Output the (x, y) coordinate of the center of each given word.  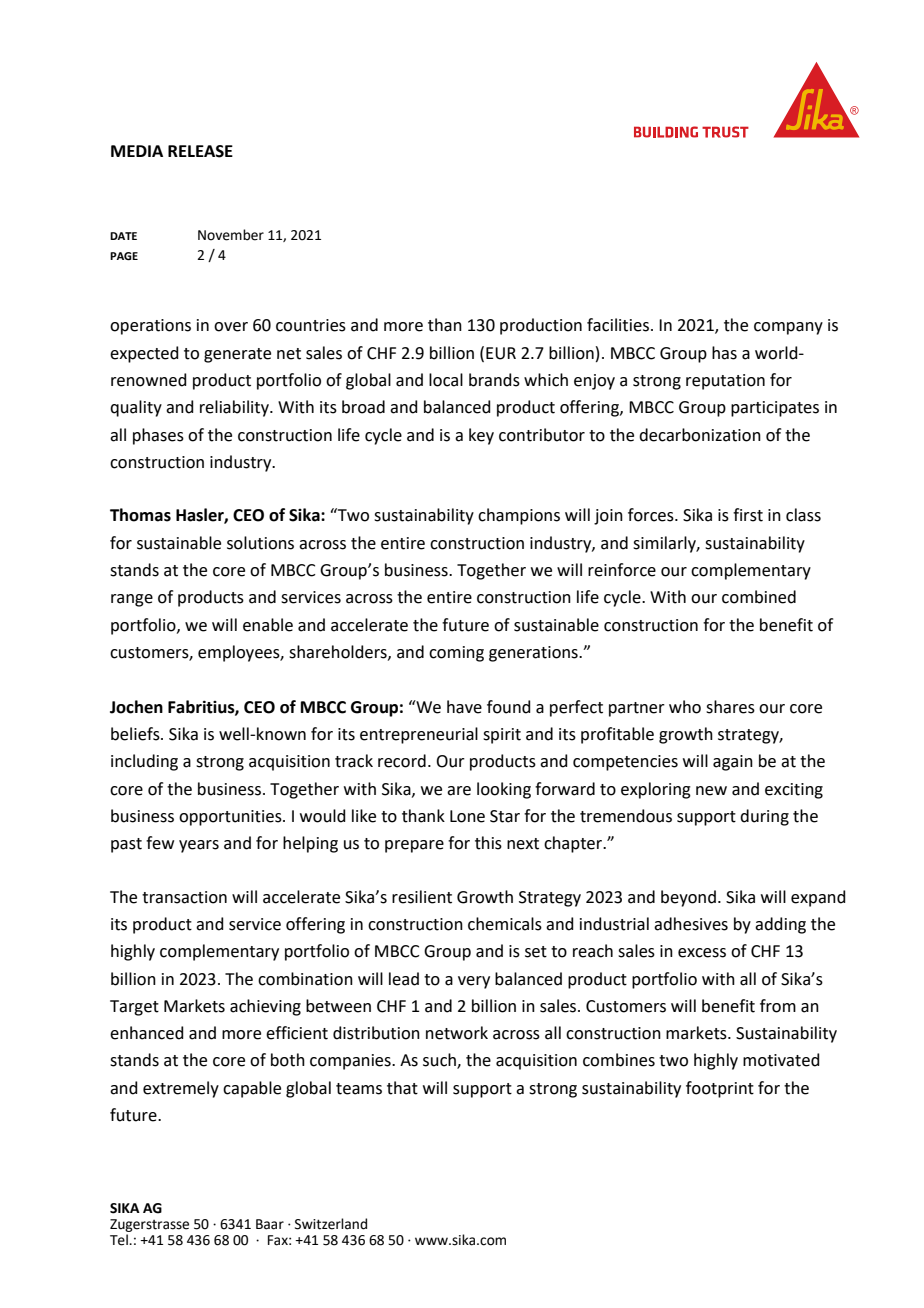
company (788, 328)
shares (730, 707)
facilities (618, 325)
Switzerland (331, 1224)
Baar (270, 1224)
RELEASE (200, 151)
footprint (720, 1089)
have (464, 707)
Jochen (136, 707)
